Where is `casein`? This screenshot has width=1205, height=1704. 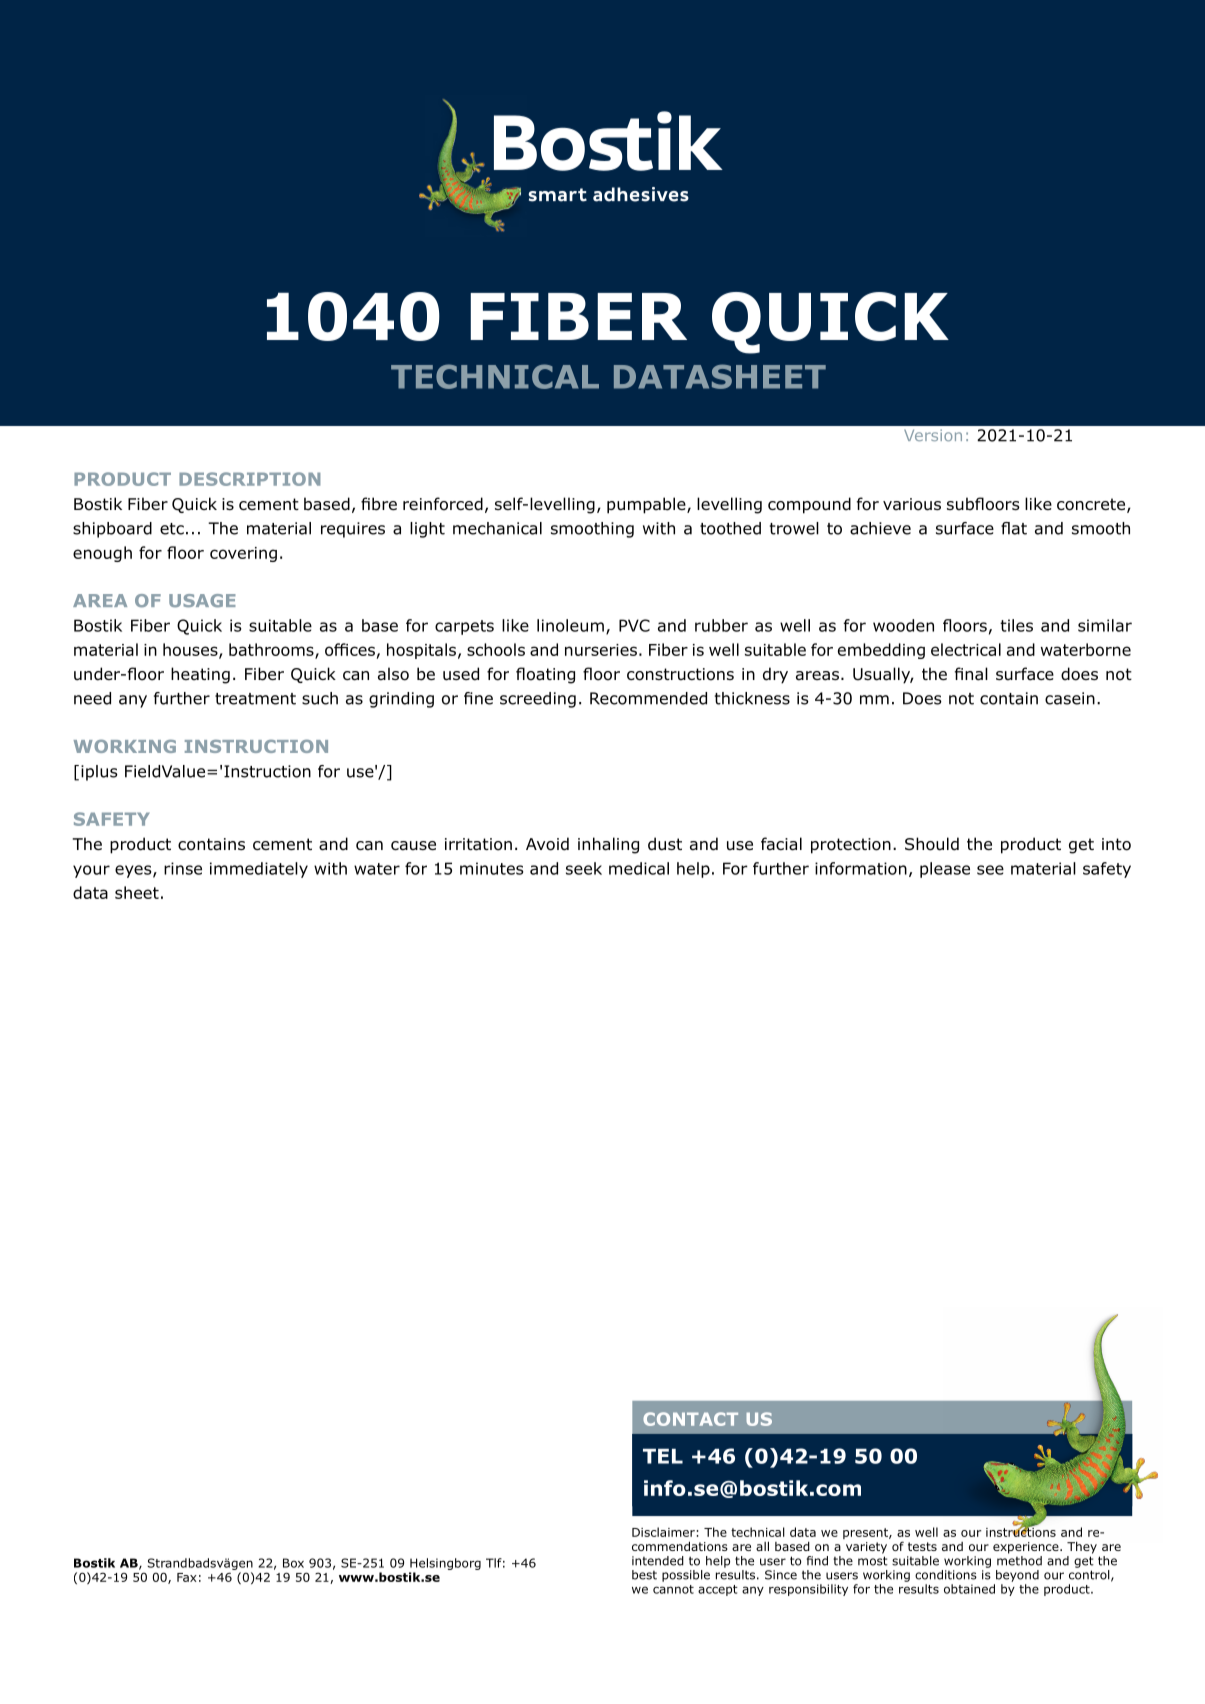
casein is located at coordinates (1070, 698).
